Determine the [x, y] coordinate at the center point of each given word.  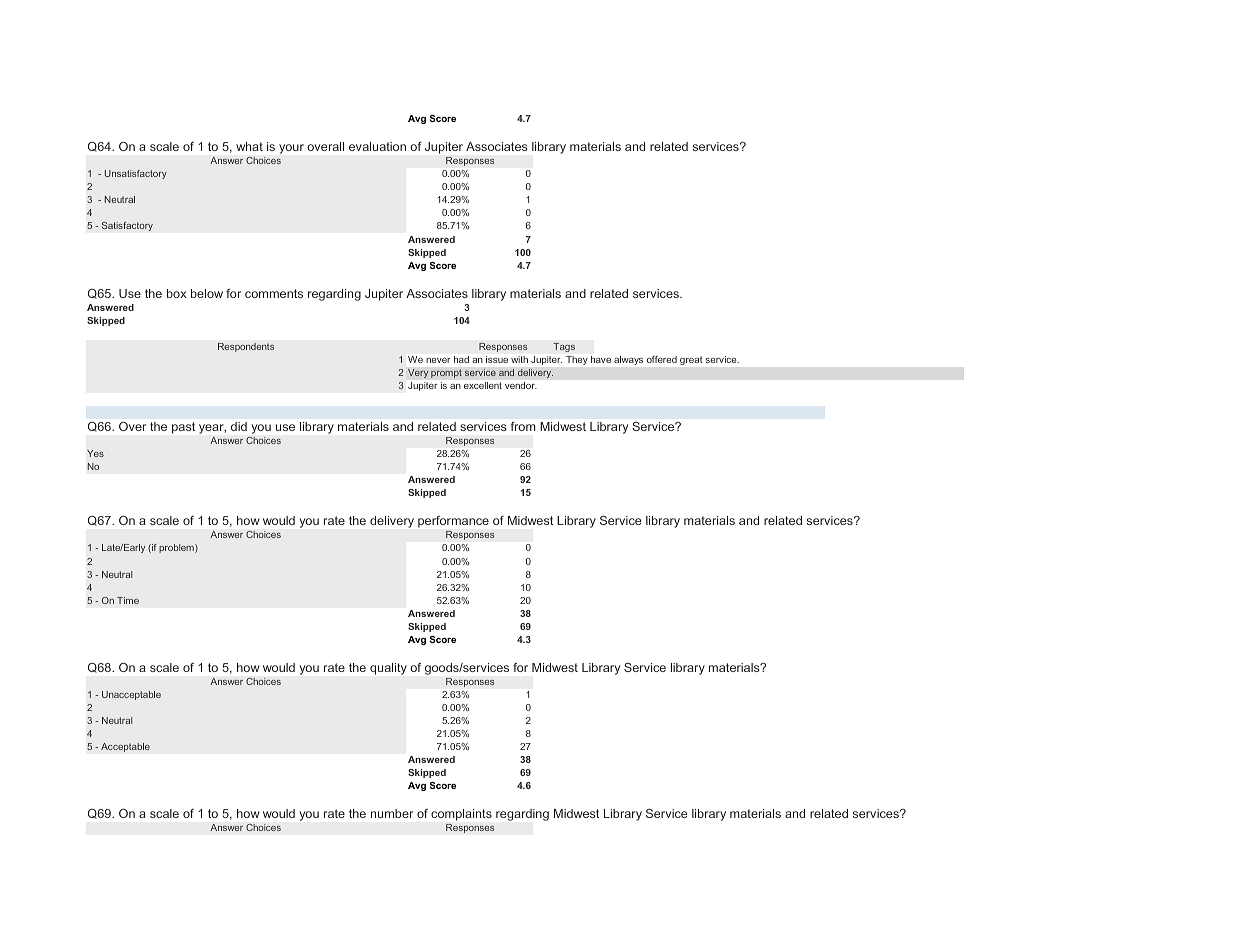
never [438, 360]
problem [177, 548]
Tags [564, 347]
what [249, 146]
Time [128, 600]
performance [453, 522]
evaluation [377, 146]
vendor [521, 385]
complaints [461, 815]
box [176, 293]
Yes [95, 453]
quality [388, 669]
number [392, 813]
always [628, 360]
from [523, 426]
